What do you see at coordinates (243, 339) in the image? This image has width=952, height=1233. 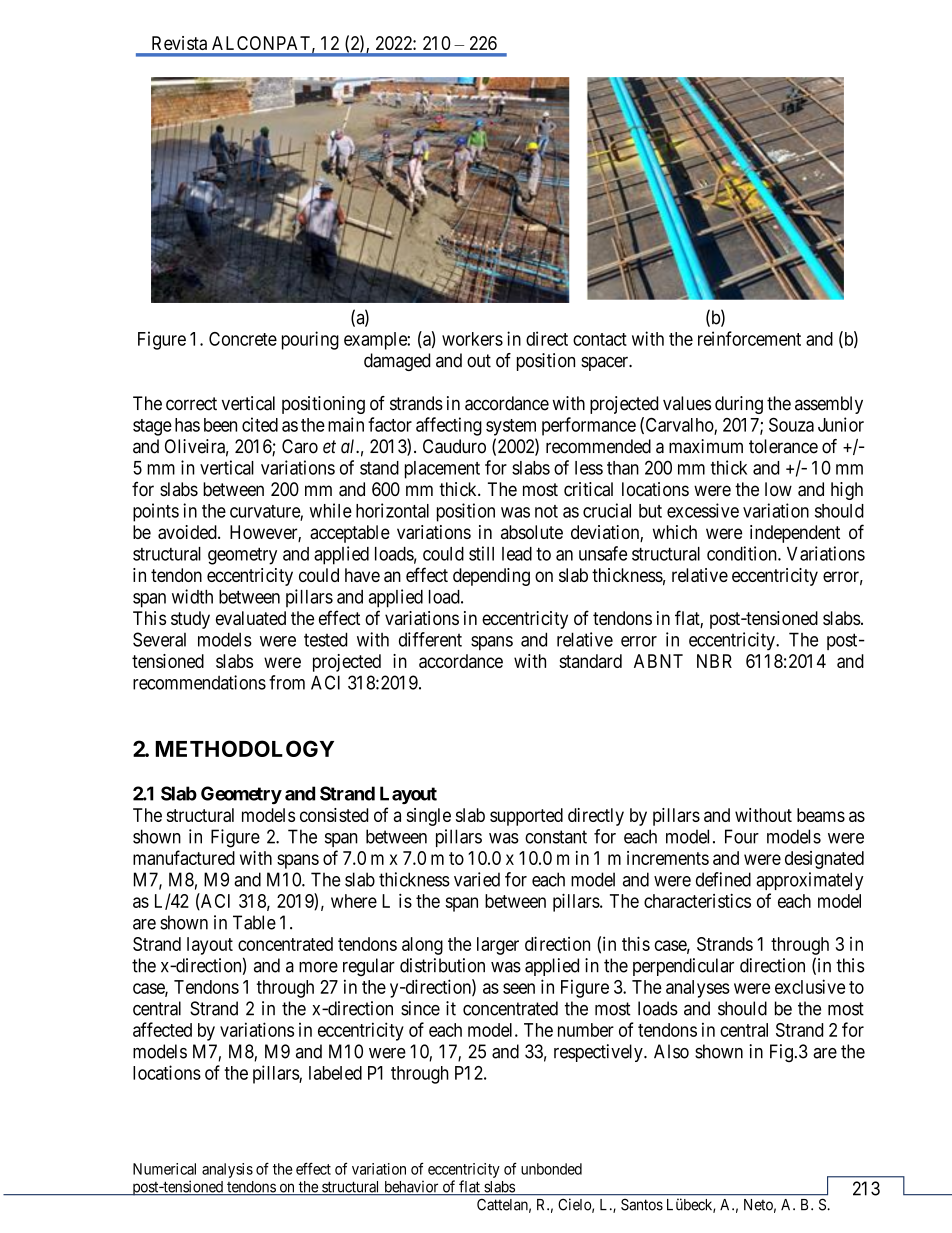 I see `Concrete` at bounding box center [243, 339].
